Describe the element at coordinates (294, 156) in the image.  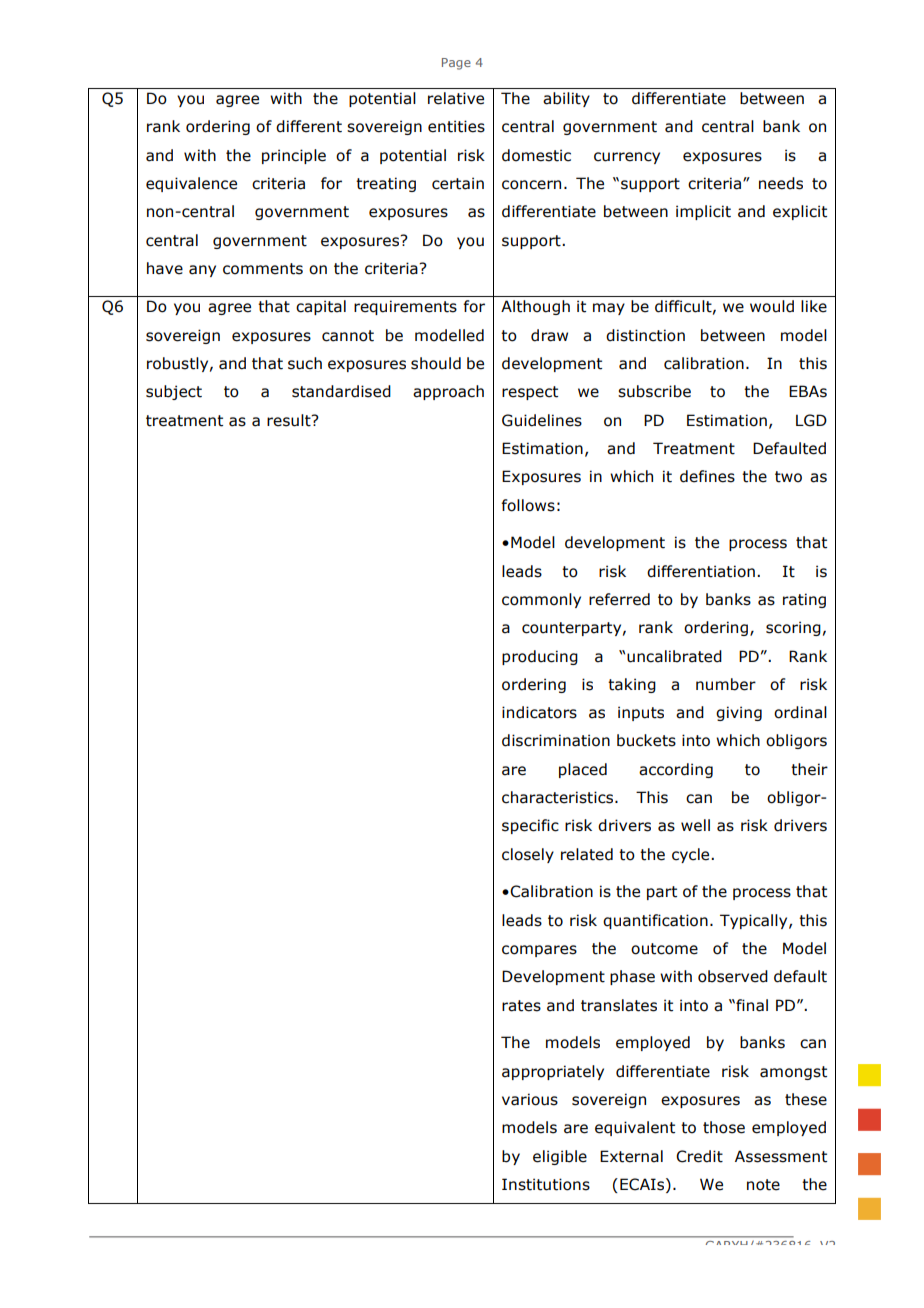
I see `principle` at that location.
